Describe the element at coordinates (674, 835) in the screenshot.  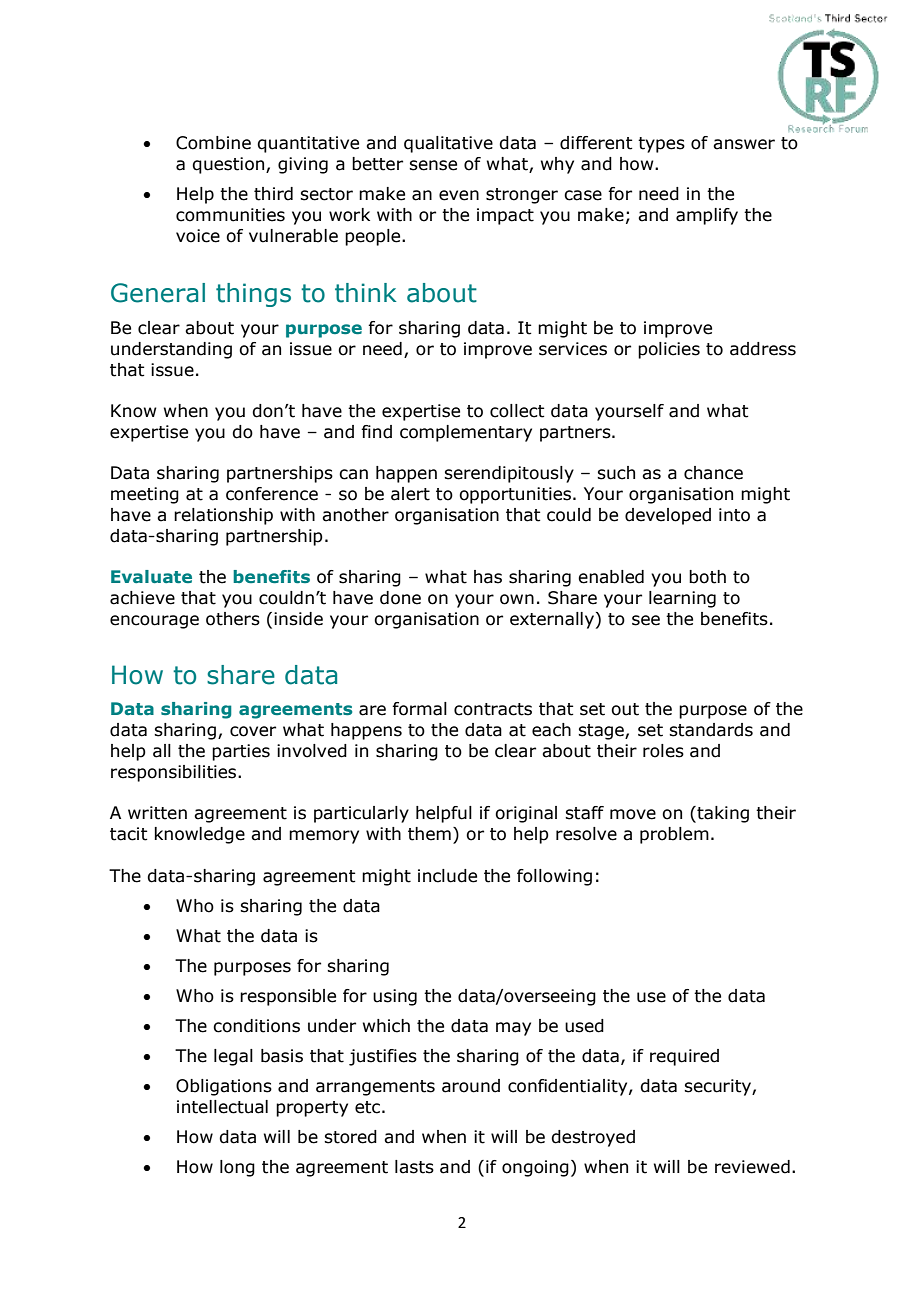
I see `problem` at that location.
